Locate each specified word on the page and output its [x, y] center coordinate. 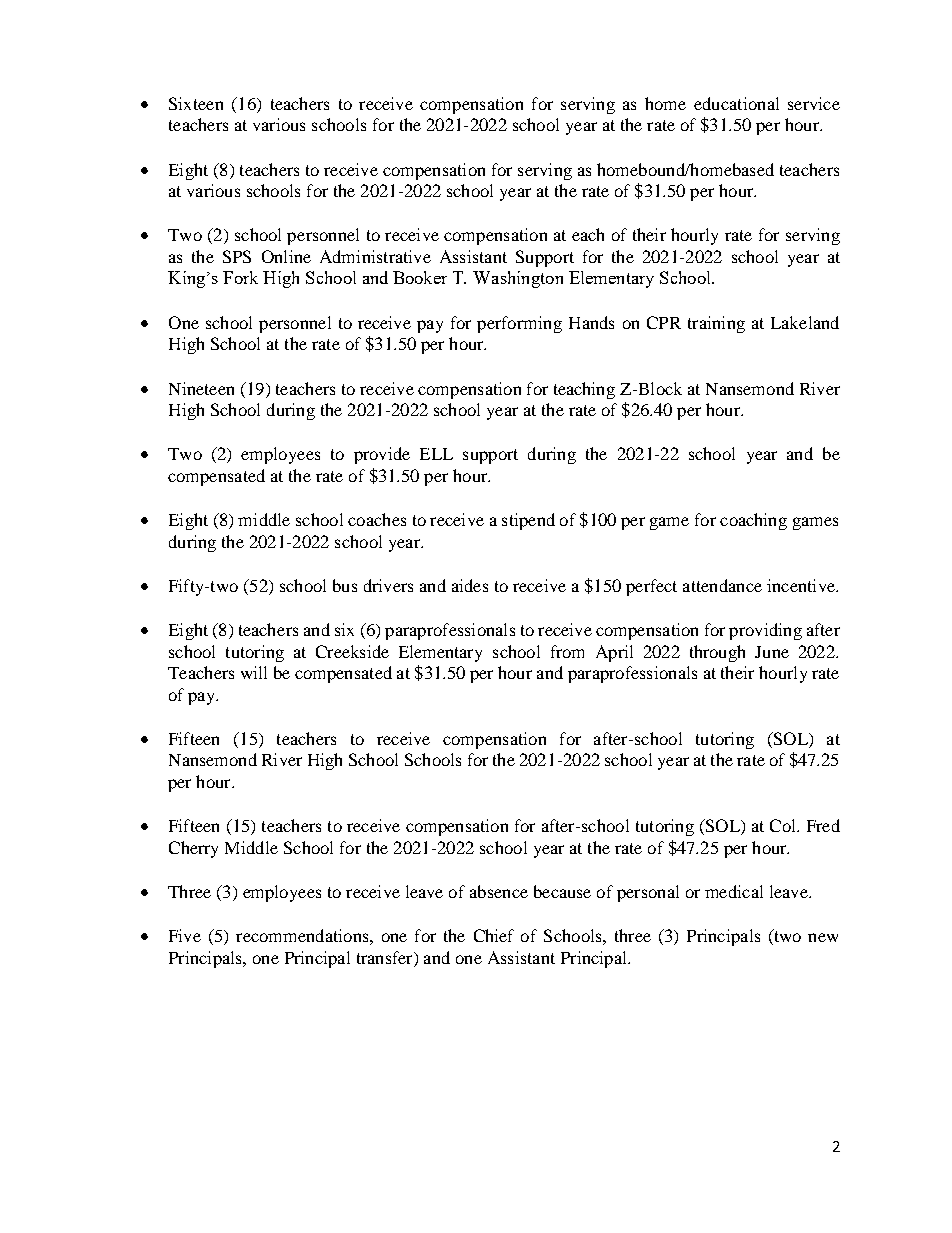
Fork [240, 277]
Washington [518, 279]
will [254, 672]
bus [345, 585]
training [716, 324]
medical [734, 891]
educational [736, 103]
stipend [528, 521]
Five [185, 935]
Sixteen [196, 103]
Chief [494, 935]
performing [519, 324]
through [717, 653]
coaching [753, 521]
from [567, 651]
